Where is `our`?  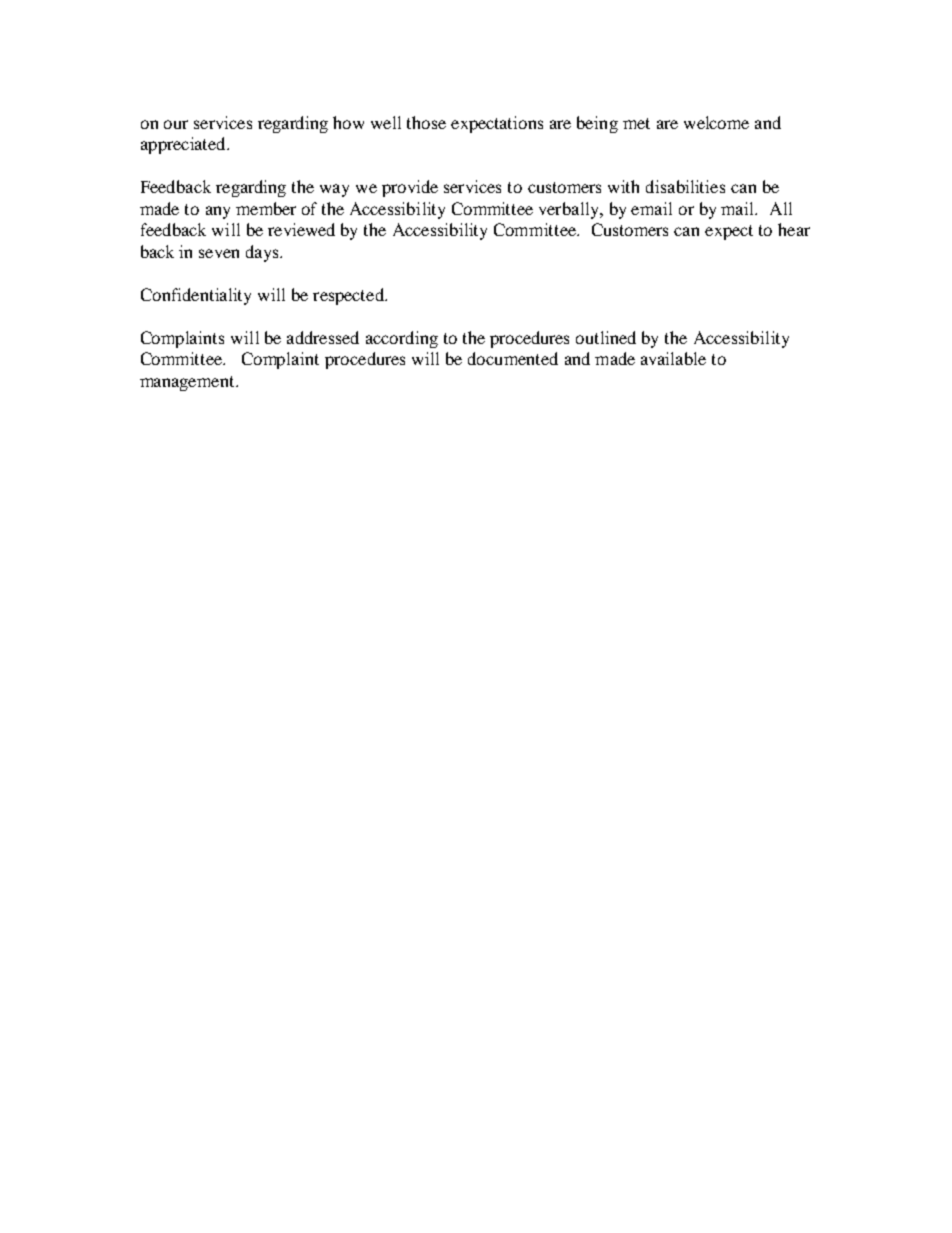 our is located at coordinates (176, 124).
